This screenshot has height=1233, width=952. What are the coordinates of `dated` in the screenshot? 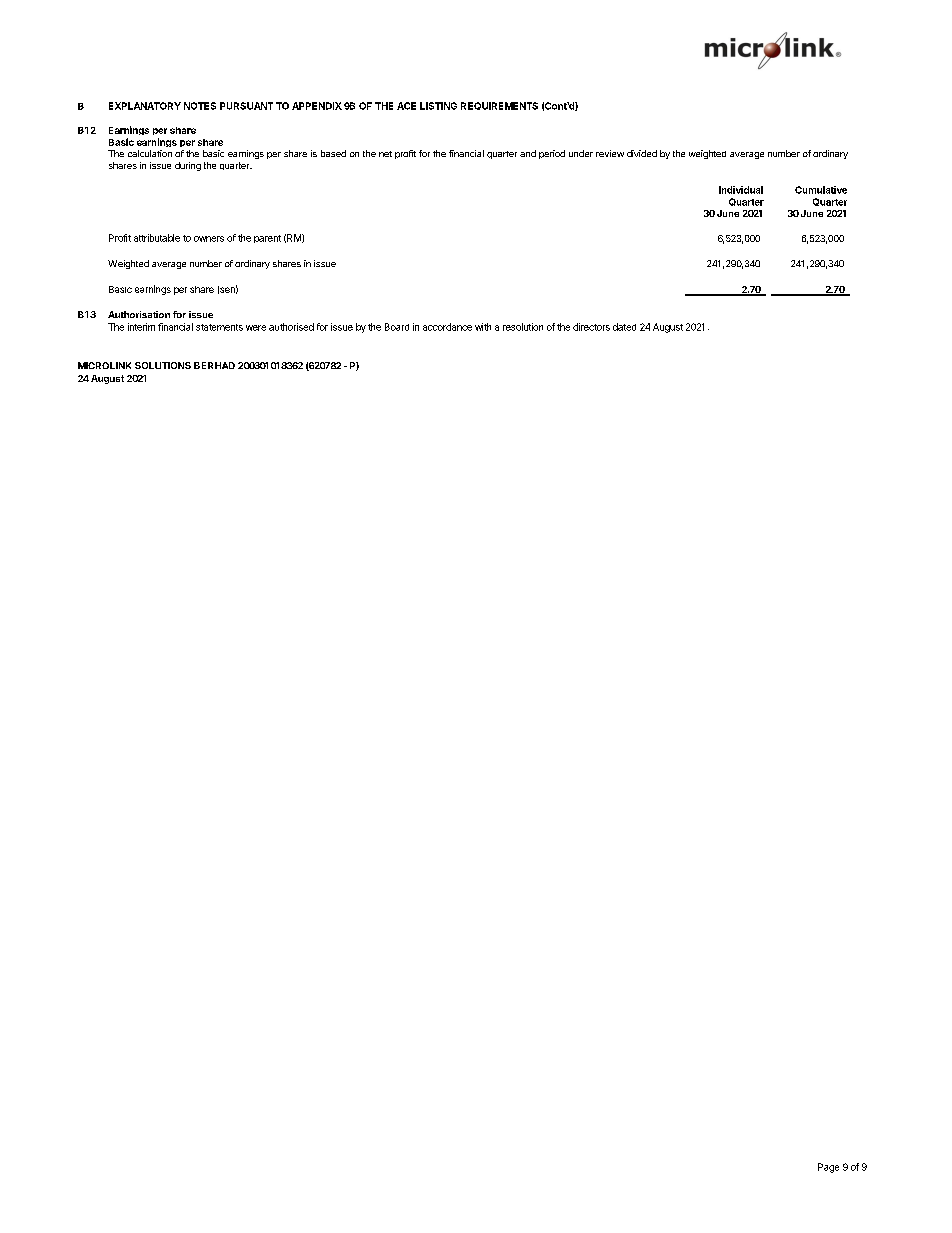 It's located at (624, 327).
